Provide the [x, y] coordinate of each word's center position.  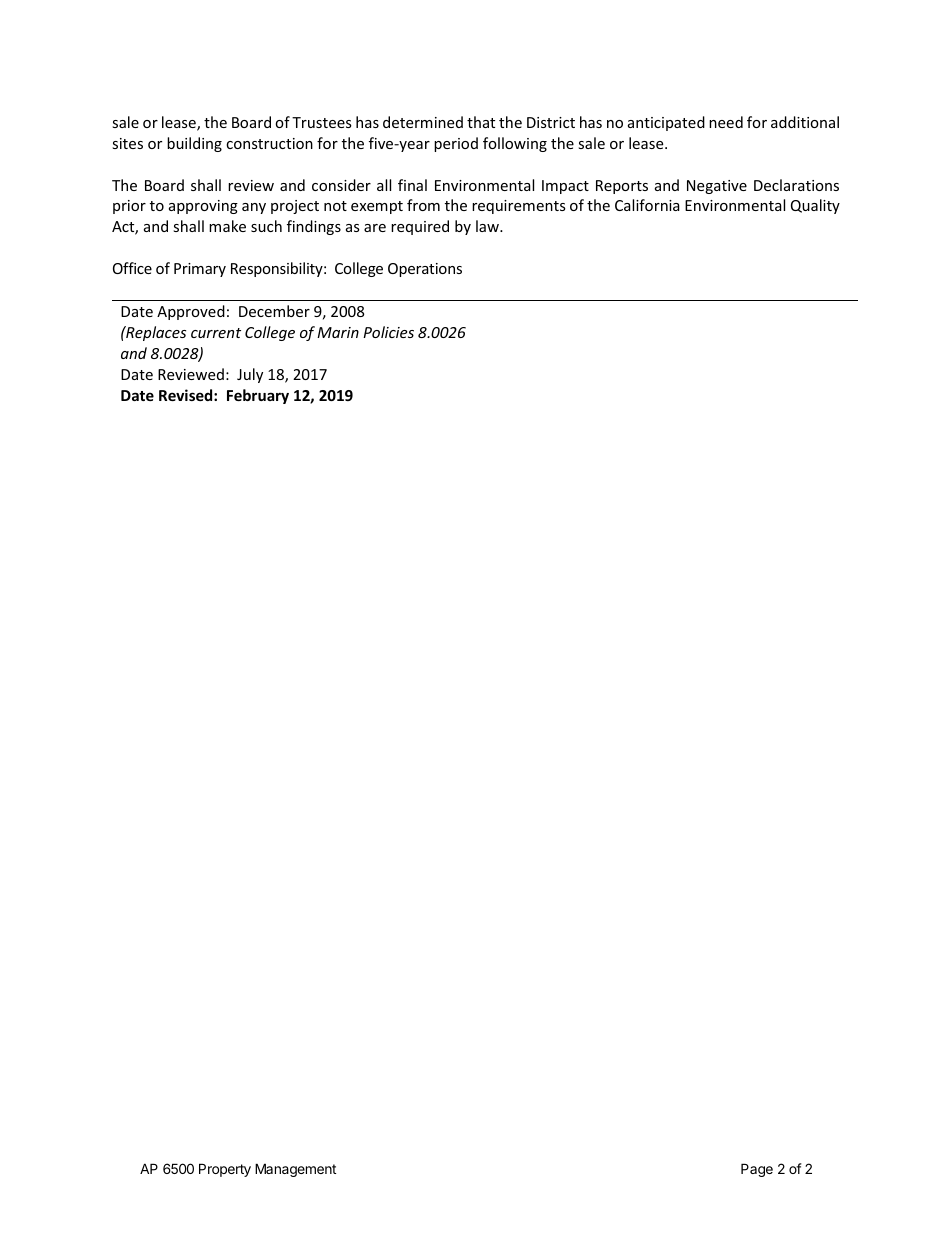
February [258, 396]
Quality [815, 206]
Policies [388, 332]
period [456, 144]
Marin [338, 332]
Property [225, 1170]
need [726, 122]
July [250, 375]
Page [757, 1170]
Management [295, 1170]
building [194, 144]
